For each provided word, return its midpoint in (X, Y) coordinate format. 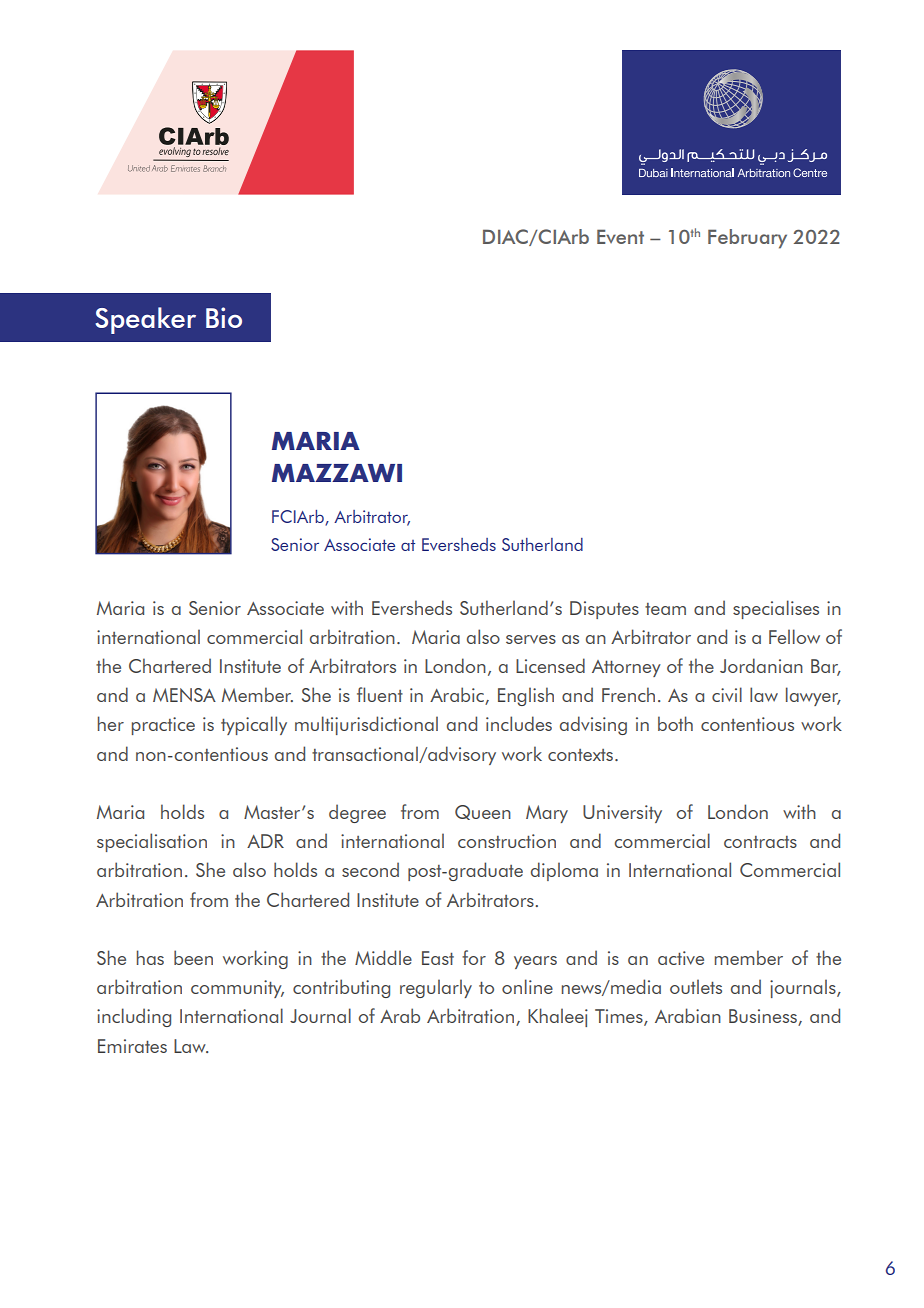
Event (620, 236)
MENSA (184, 695)
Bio (224, 317)
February (747, 239)
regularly (436, 988)
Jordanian (761, 665)
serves (531, 639)
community (237, 989)
